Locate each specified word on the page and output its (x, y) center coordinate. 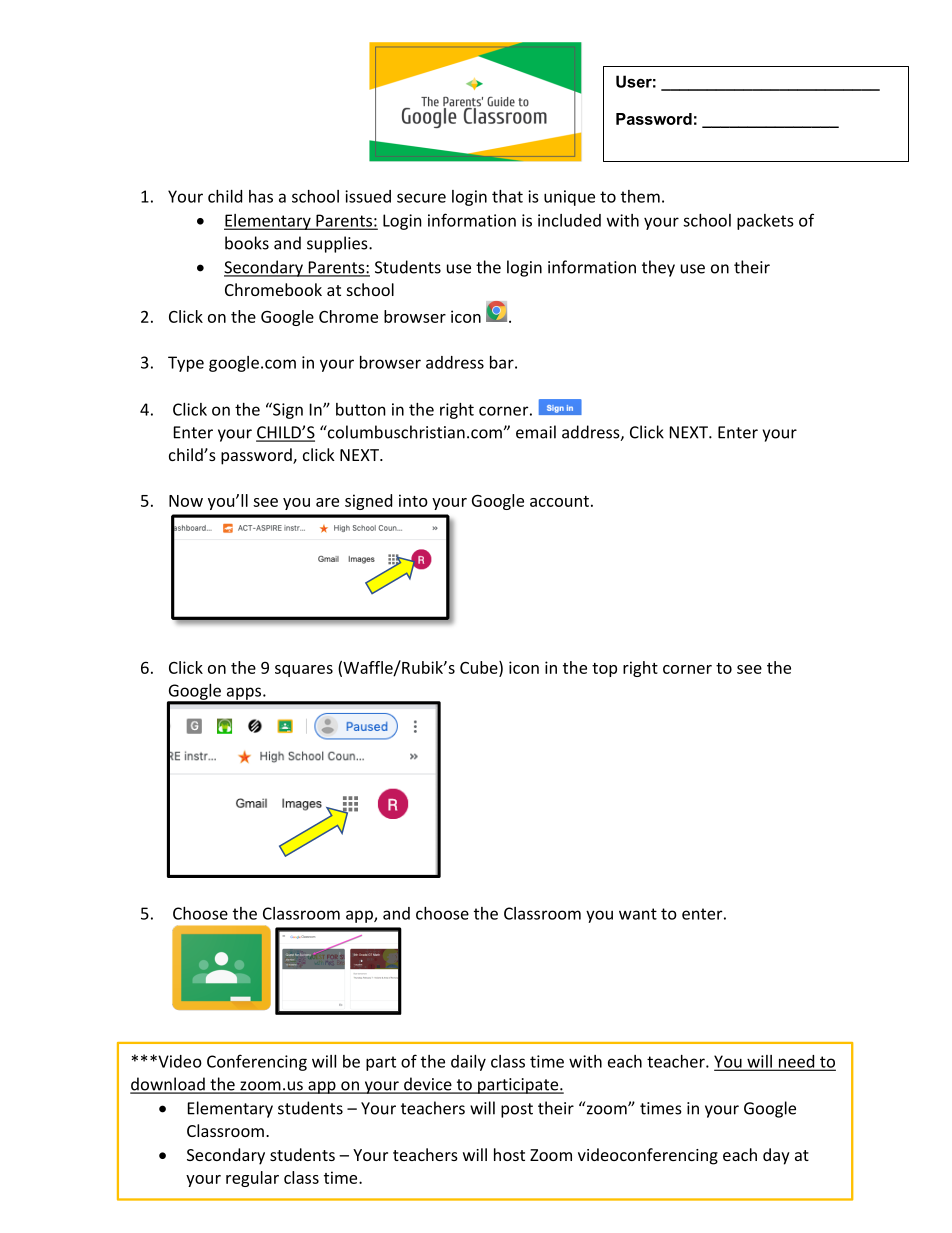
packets (765, 222)
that (507, 196)
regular (252, 1179)
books (247, 243)
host (509, 1154)
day (776, 1156)
